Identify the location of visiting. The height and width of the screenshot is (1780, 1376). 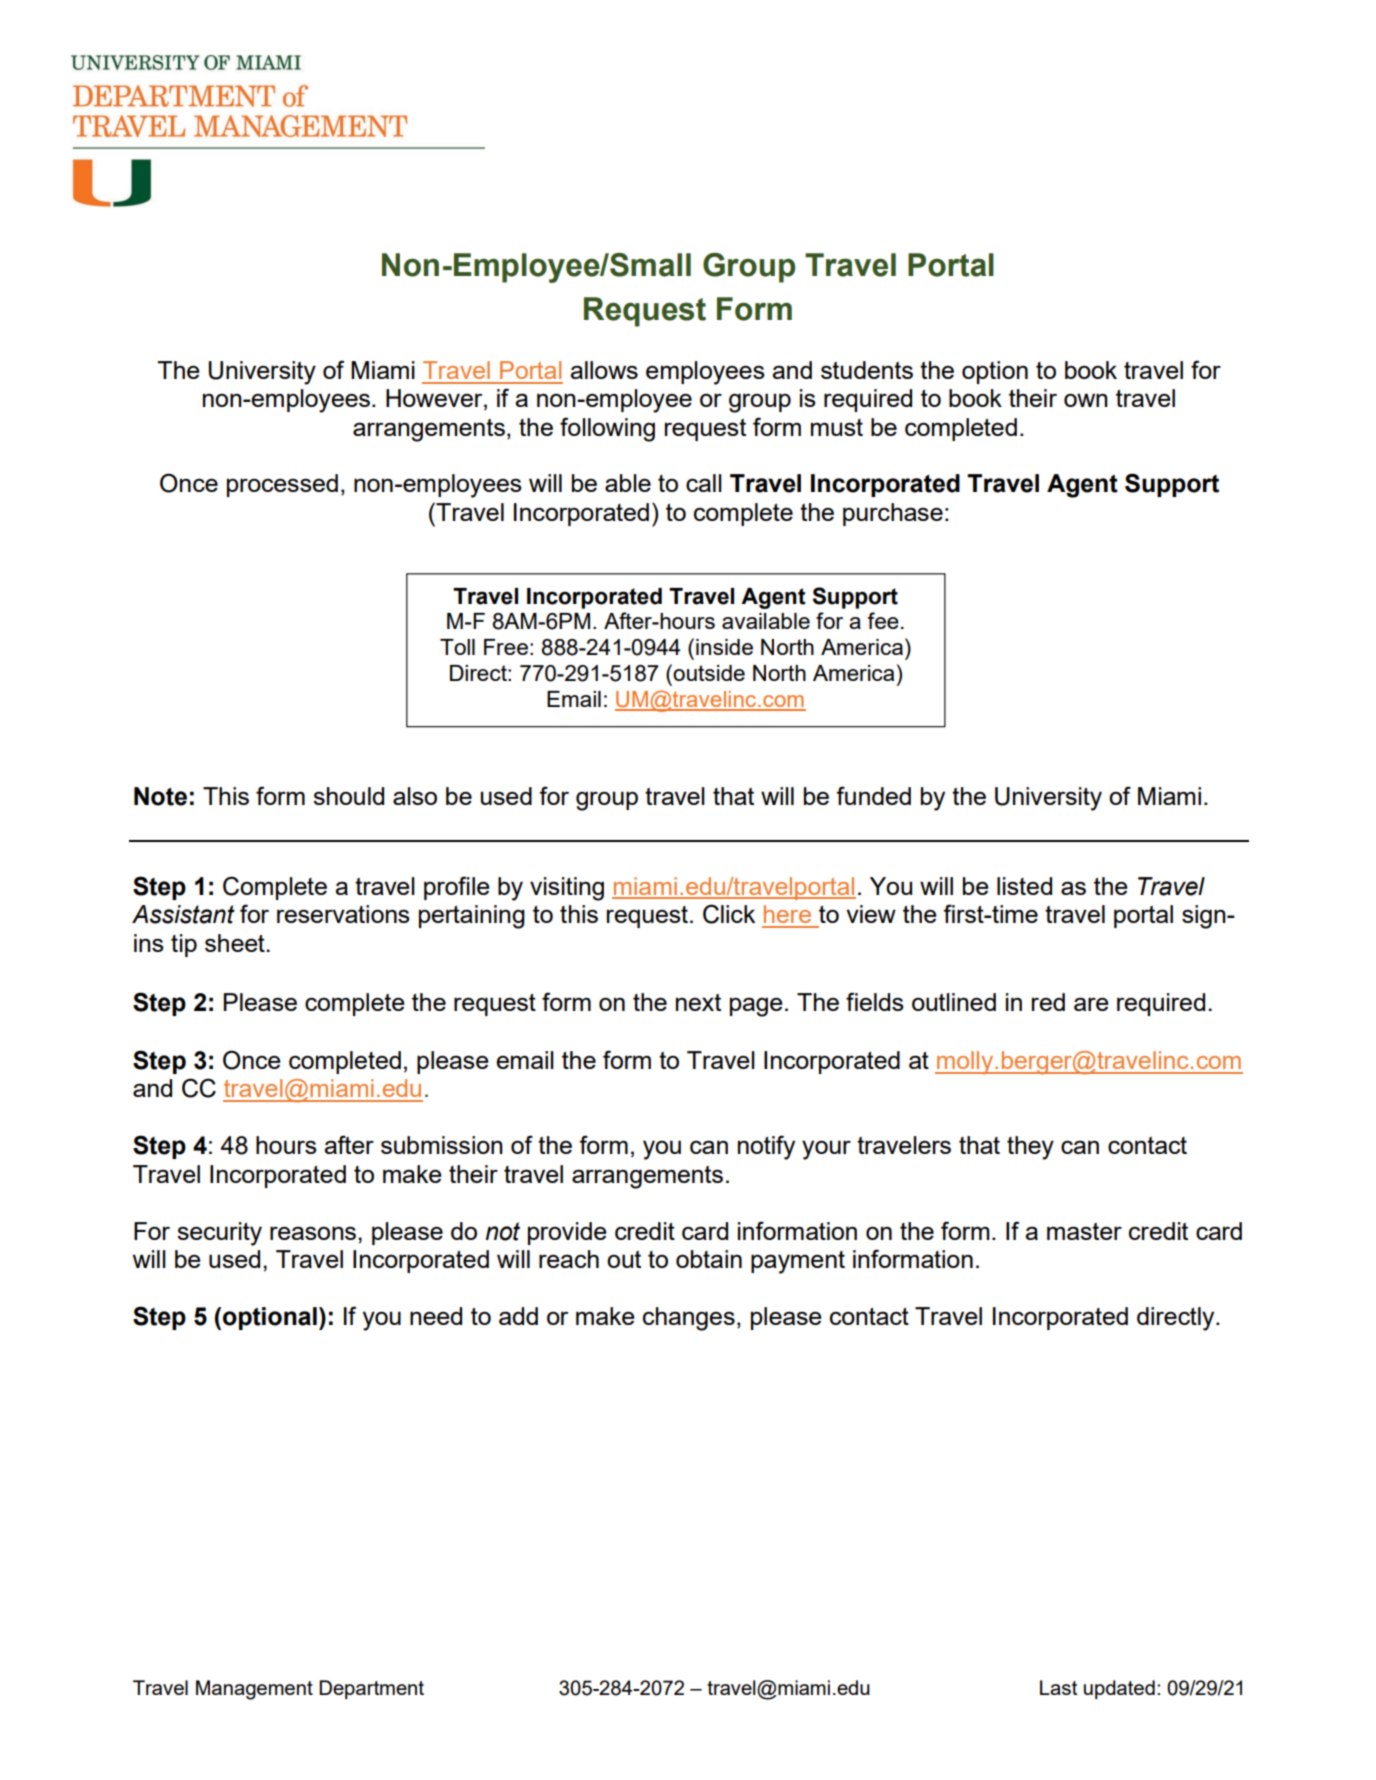
(567, 889).
